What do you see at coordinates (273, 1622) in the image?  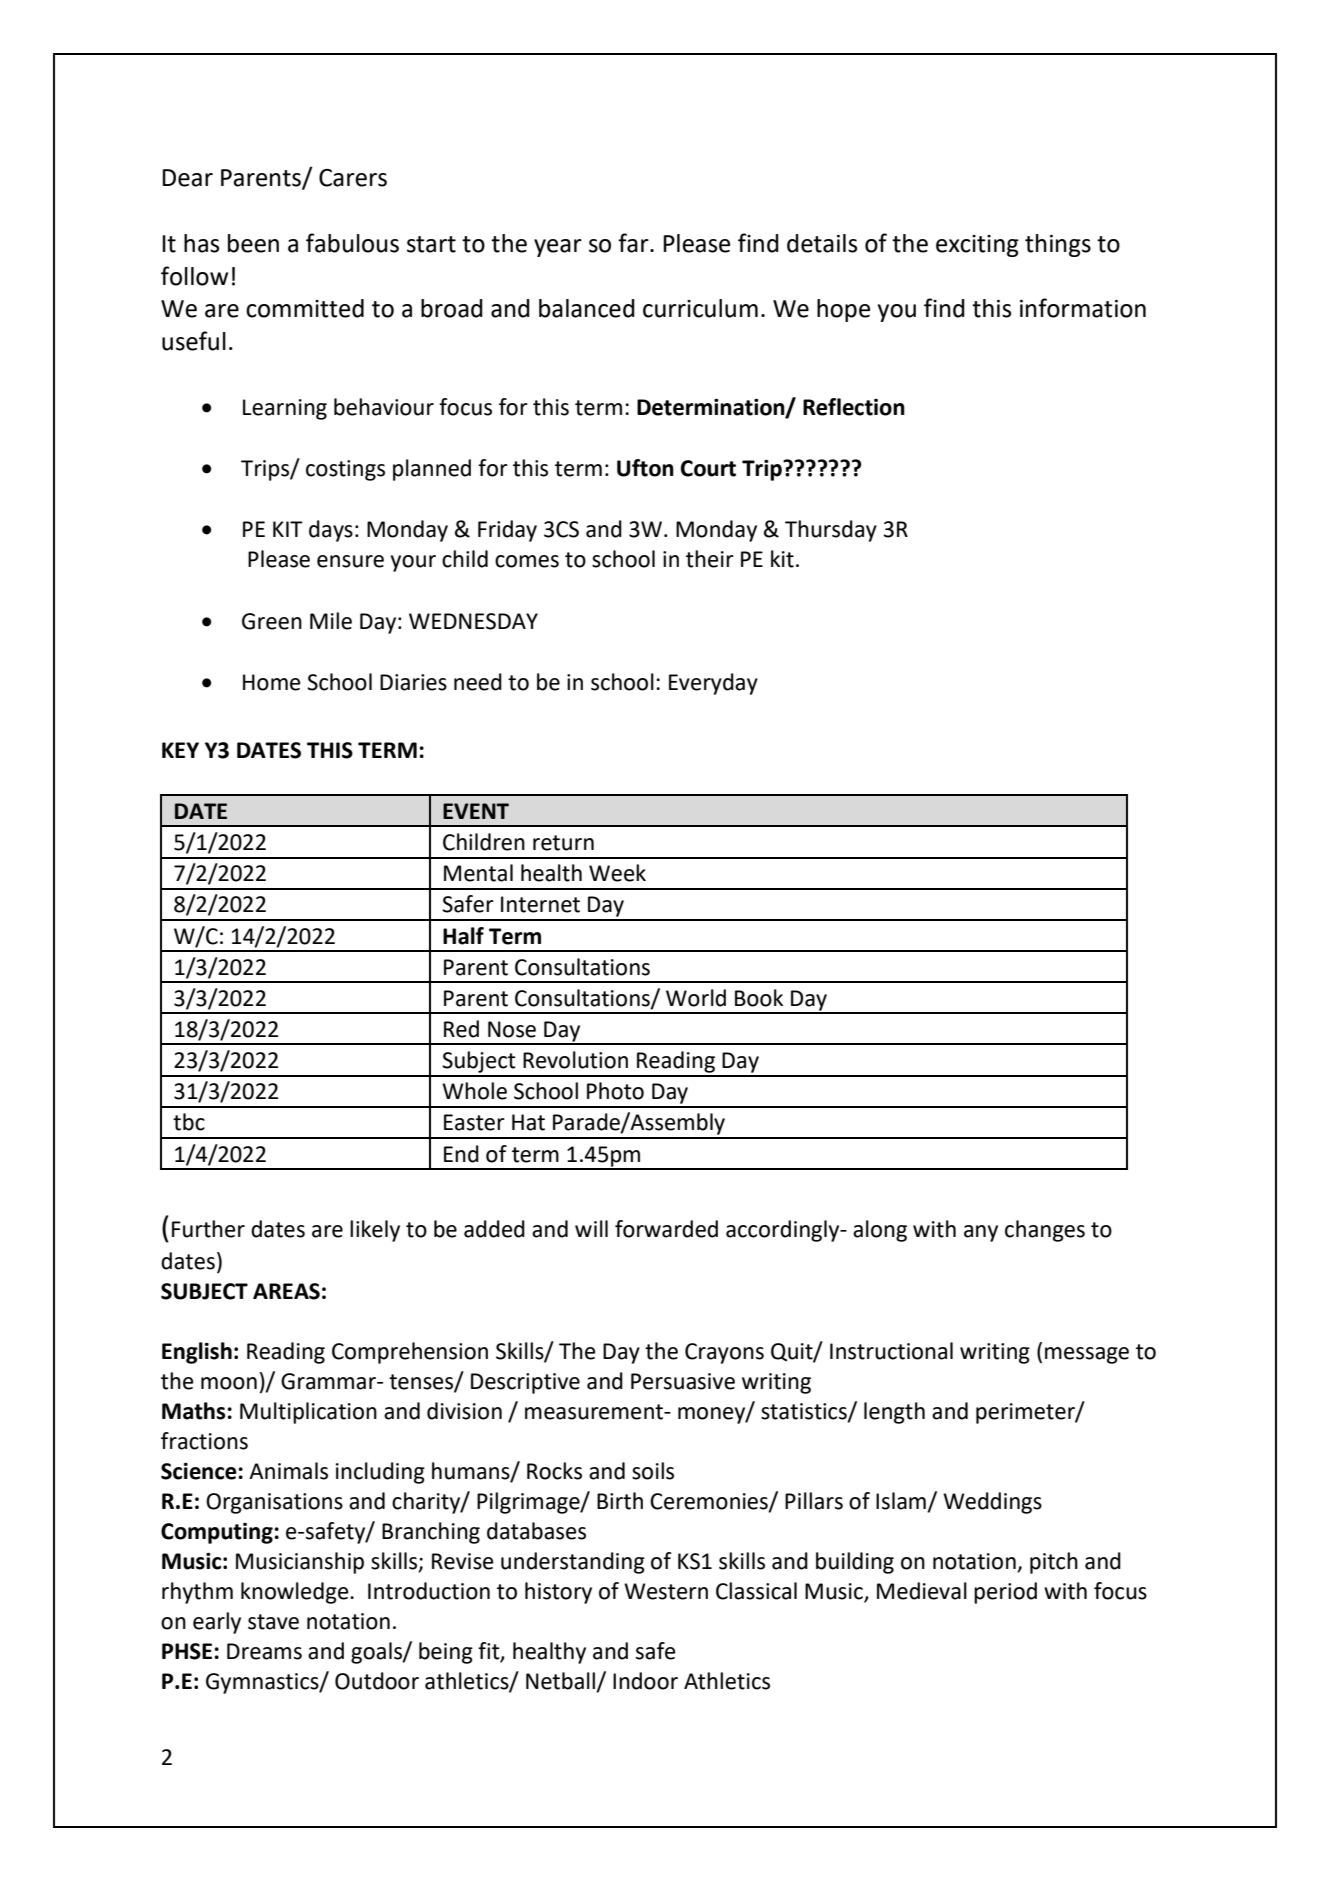 I see `stave` at bounding box center [273, 1622].
